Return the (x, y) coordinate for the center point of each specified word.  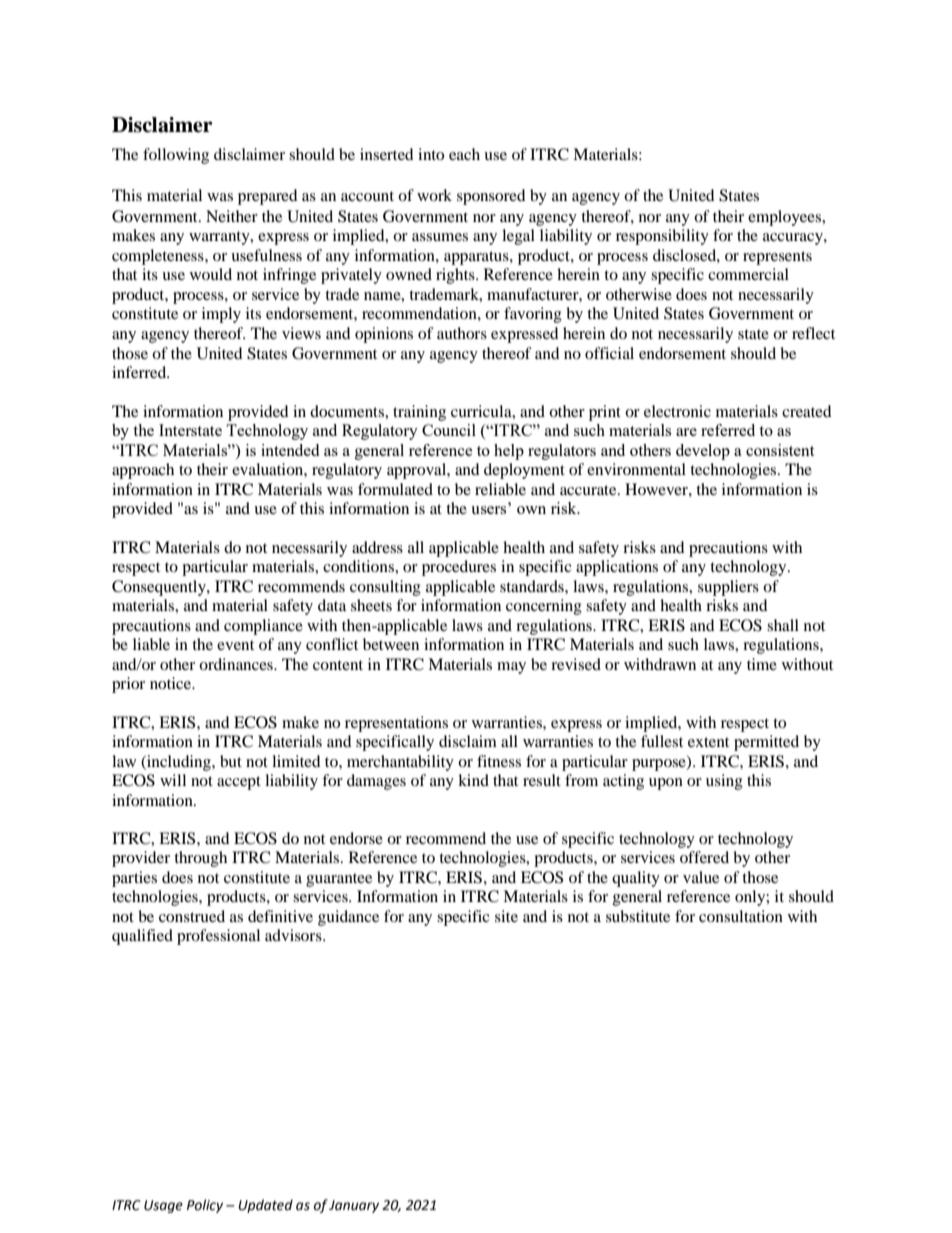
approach (143, 471)
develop (703, 452)
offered (704, 857)
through (200, 859)
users (488, 510)
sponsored (491, 197)
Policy (205, 1206)
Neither (232, 216)
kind (473, 780)
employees (785, 218)
